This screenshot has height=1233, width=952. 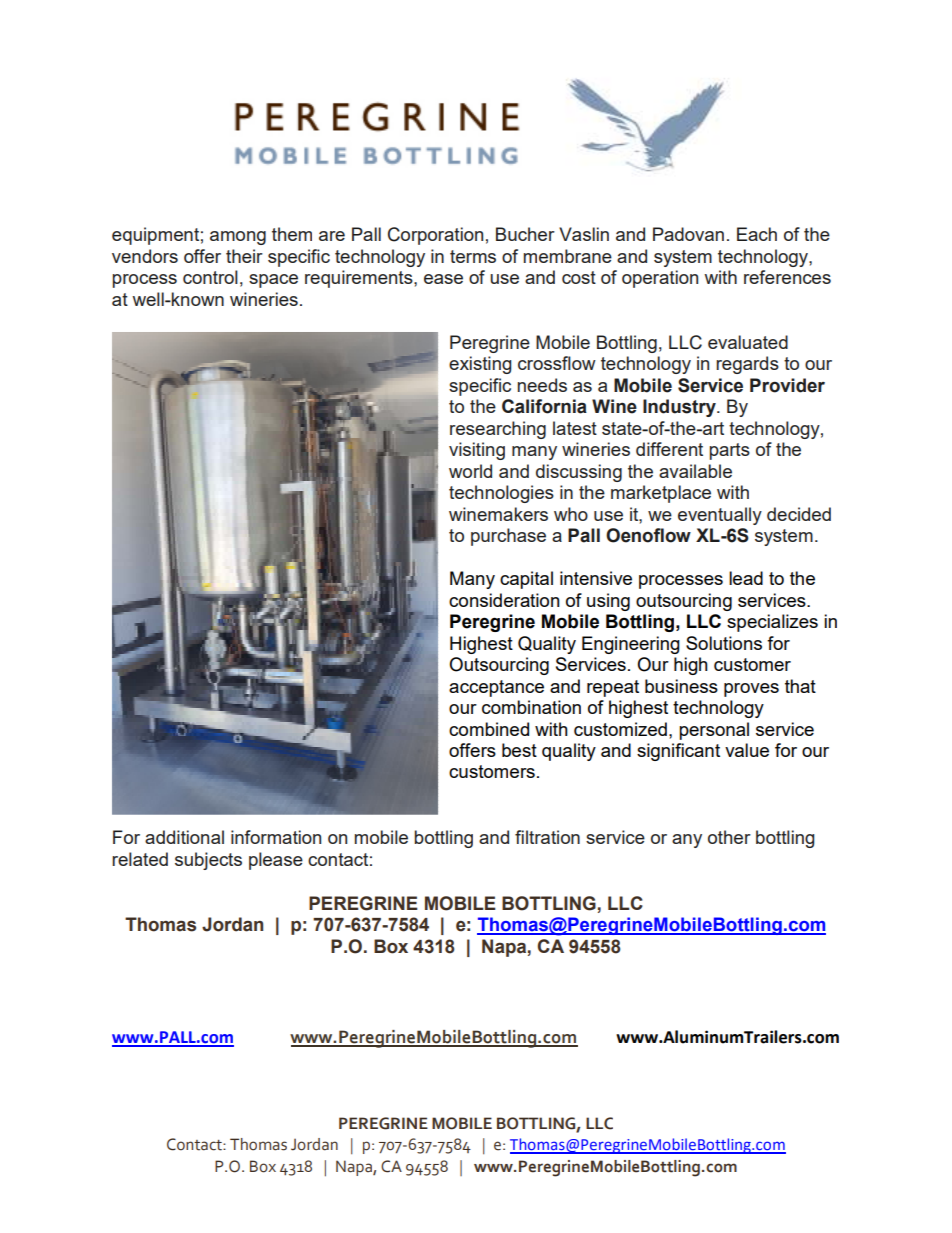 I want to click on Industry, so click(x=680, y=408).
